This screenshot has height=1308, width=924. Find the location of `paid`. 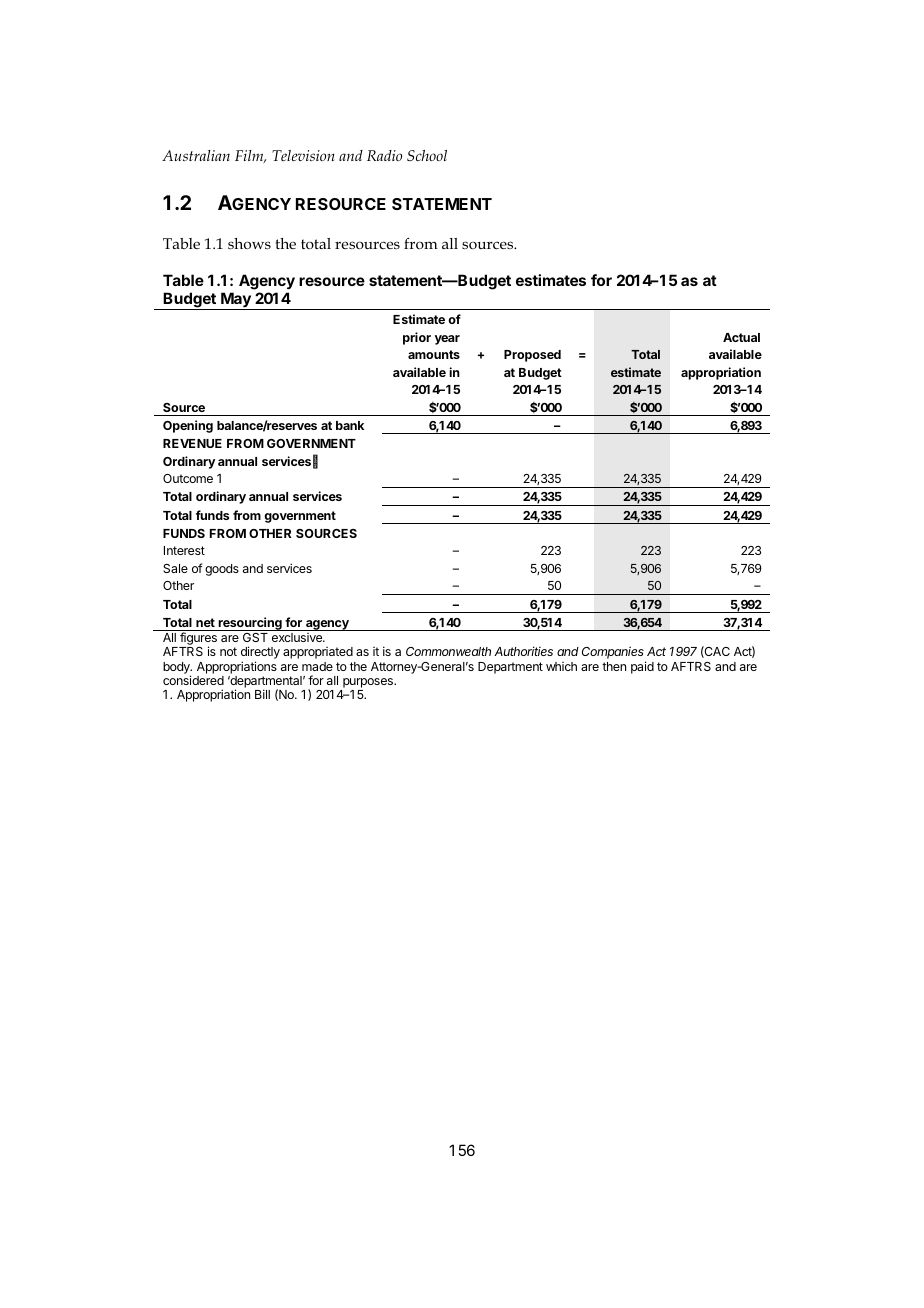

paid is located at coordinates (642, 667).
